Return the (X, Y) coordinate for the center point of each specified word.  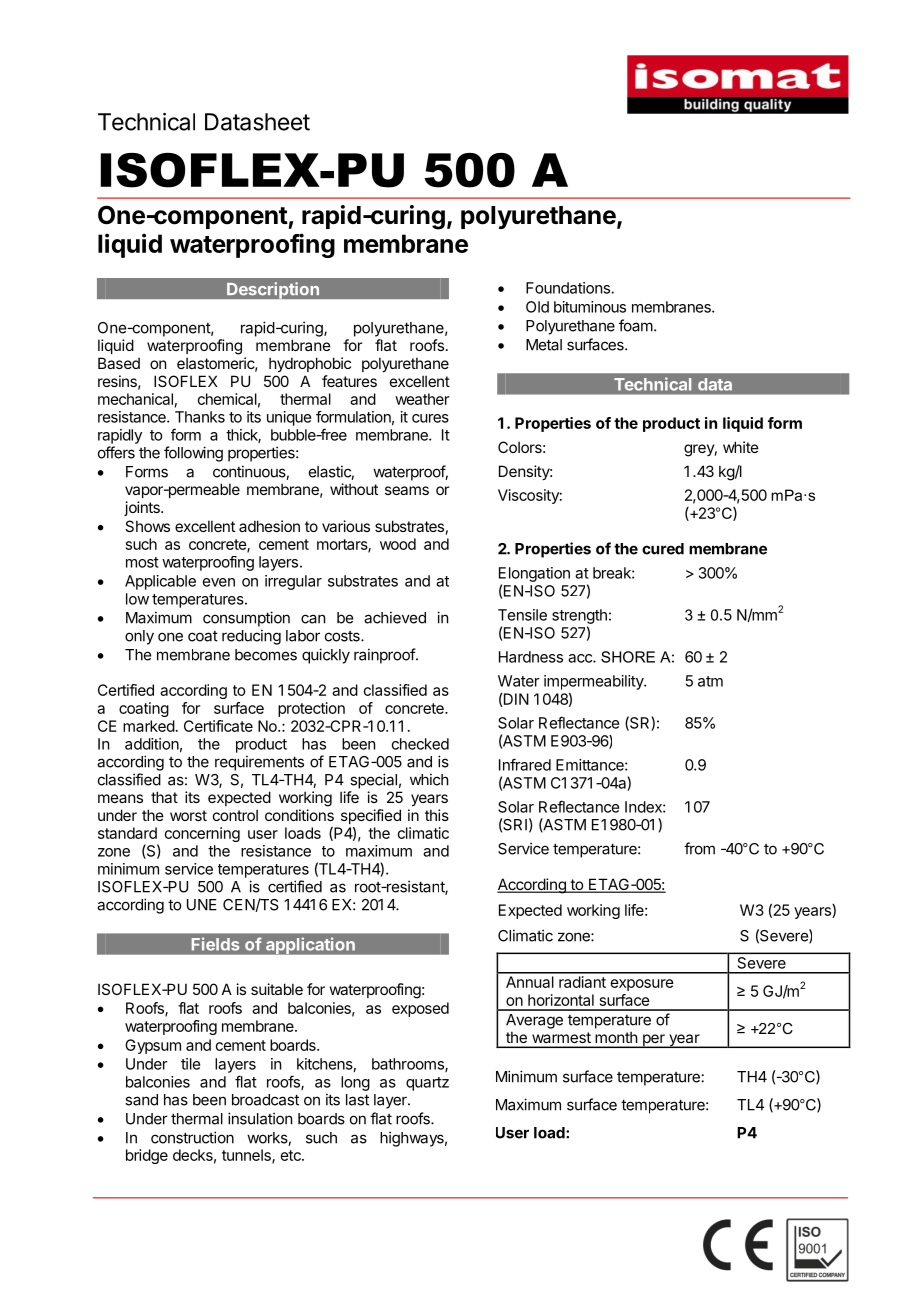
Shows (147, 526)
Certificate (218, 726)
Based (119, 363)
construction (192, 1137)
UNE (202, 905)
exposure (642, 985)
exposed (420, 1009)
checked (420, 744)
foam (636, 325)
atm (710, 681)
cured (663, 549)
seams (407, 490)
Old (537, 307)
